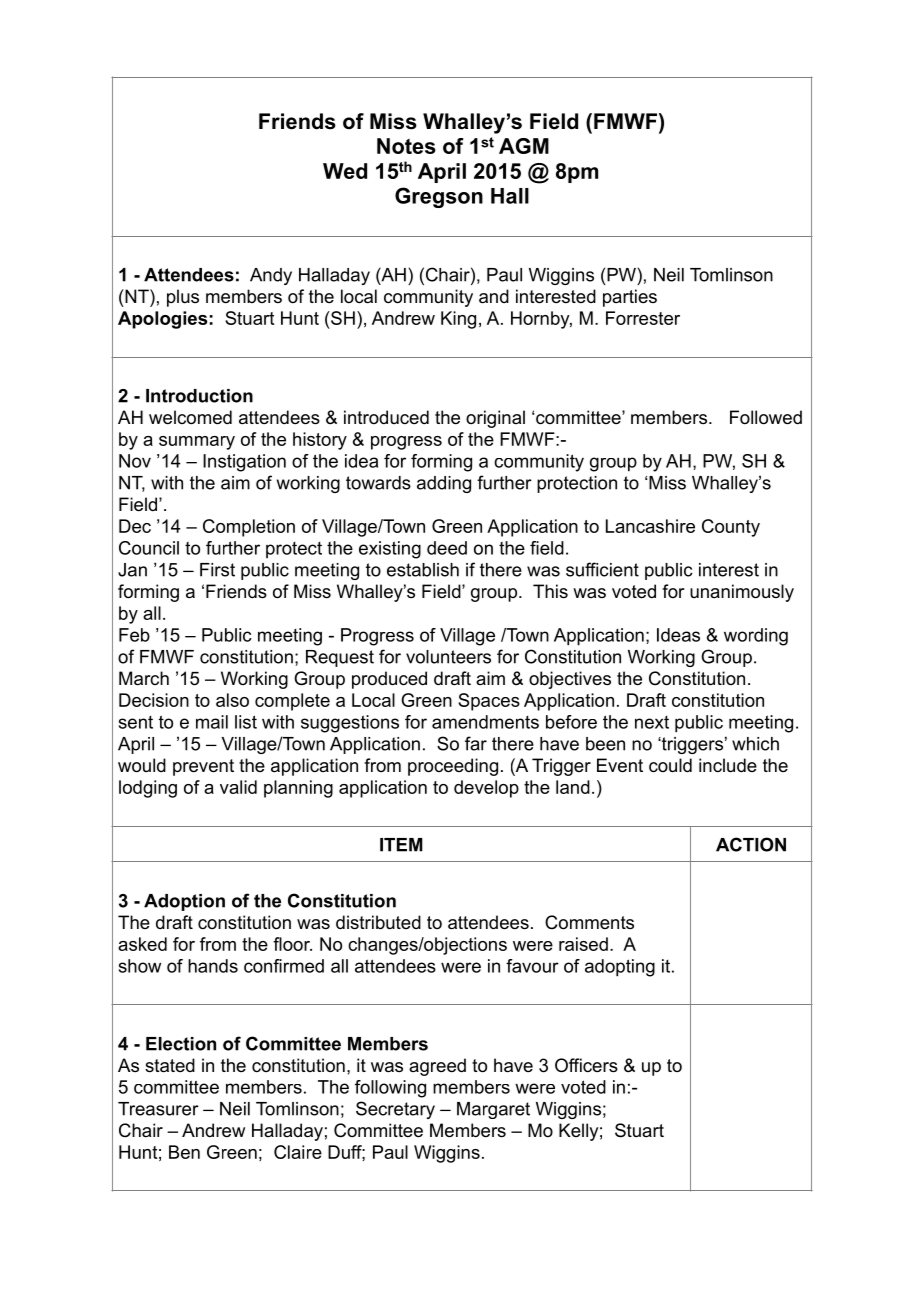  I want to click on volunteers, so click(448, 657).
